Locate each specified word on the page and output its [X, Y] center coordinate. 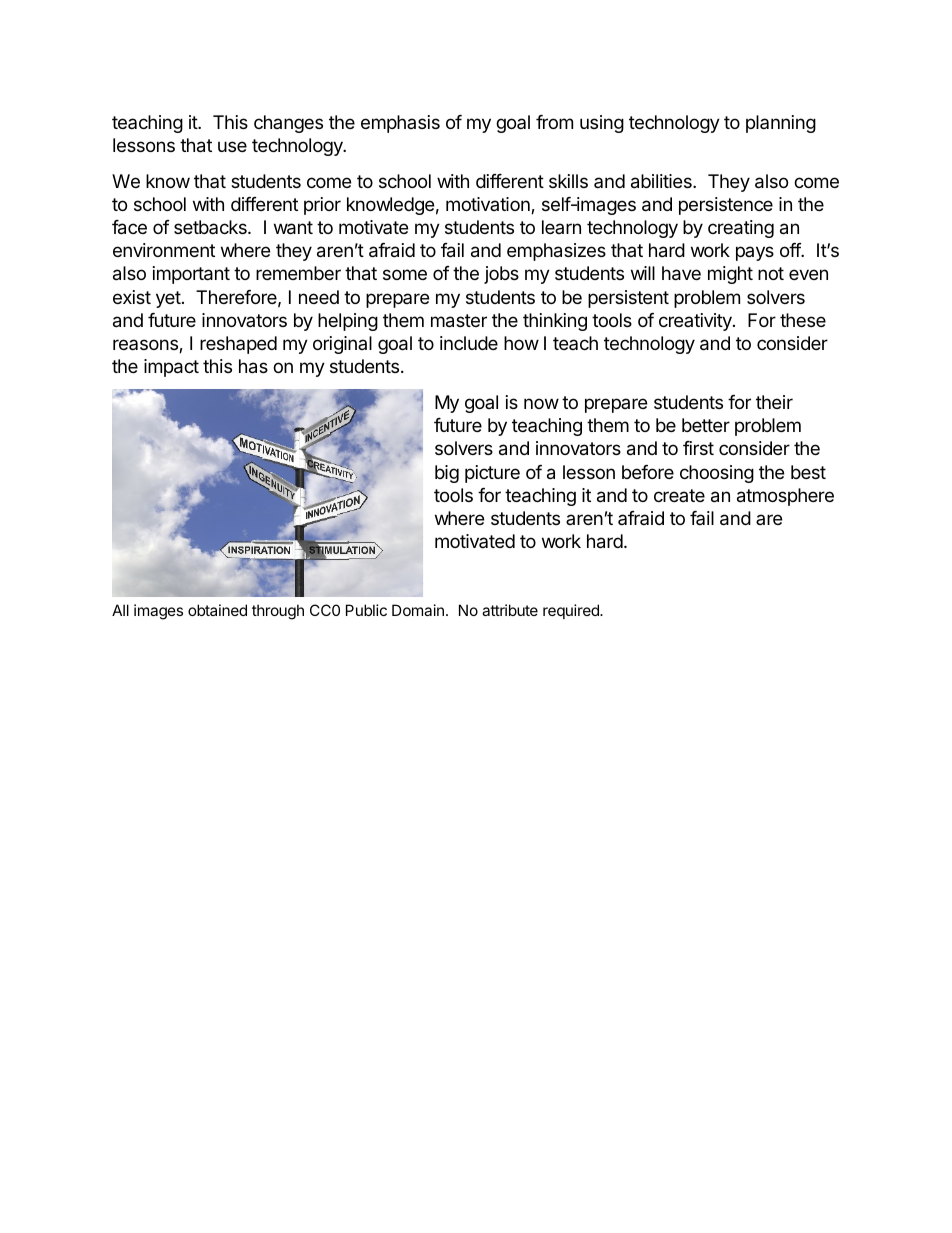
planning [781, 124]
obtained [217, 610]
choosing [717, 474]
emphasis [400, 124]
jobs [501, 275]
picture [492, 474]
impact [171, 368]
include [469, 343]
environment [164, 250]
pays [755, 253]
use [232, 146]
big [447, 474]
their [774, 402]
